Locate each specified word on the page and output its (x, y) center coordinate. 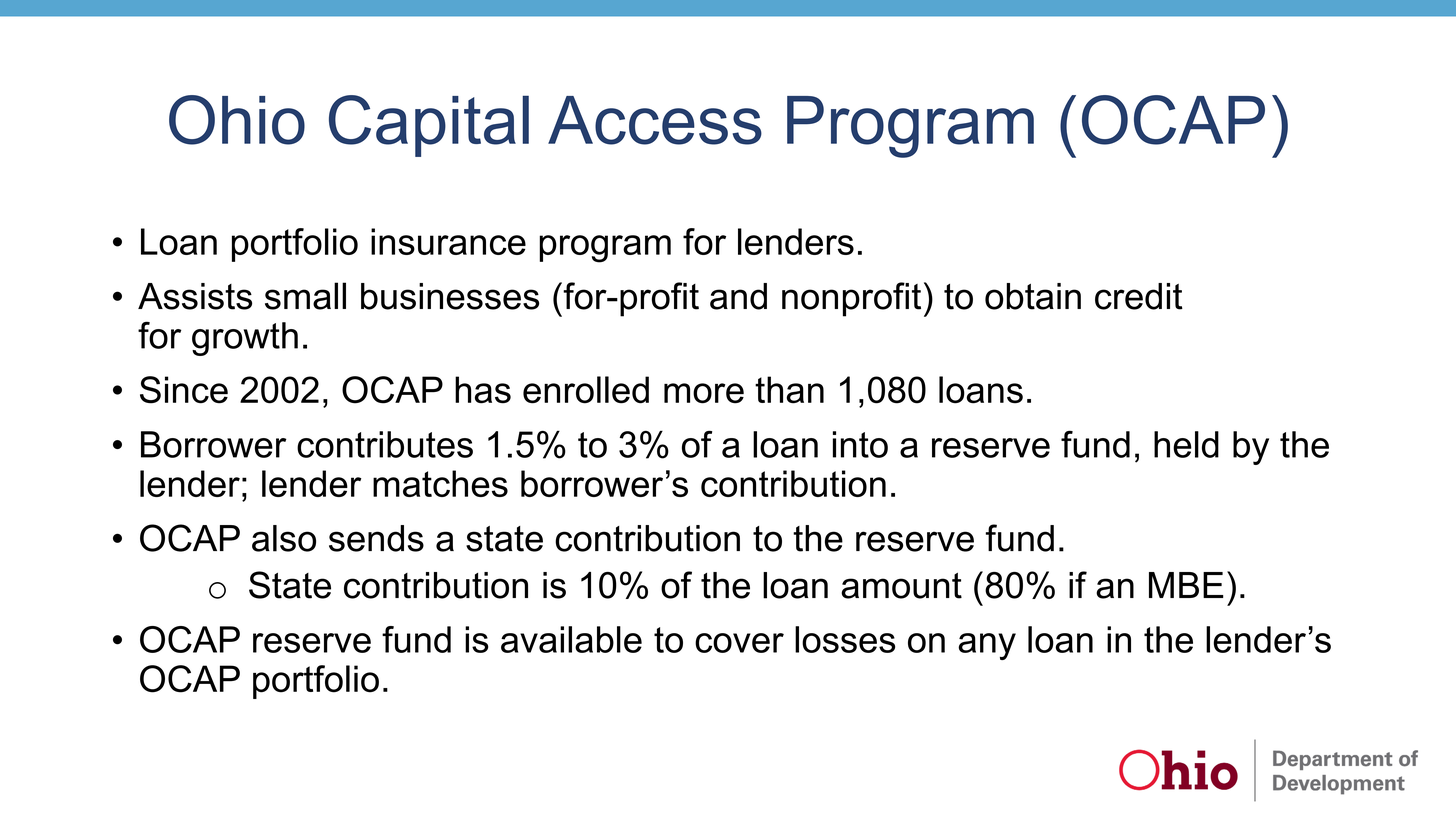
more (704, 393)
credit (1139, 296)
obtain (1033, 296)
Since (184, 390)
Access (655, 120)
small (305, 296)
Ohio (237, 120)
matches (440, 483)
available (571, 639)
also (284, 538)
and (738, 296)
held (1186, 444)
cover (739, 643)
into (860, 444)
